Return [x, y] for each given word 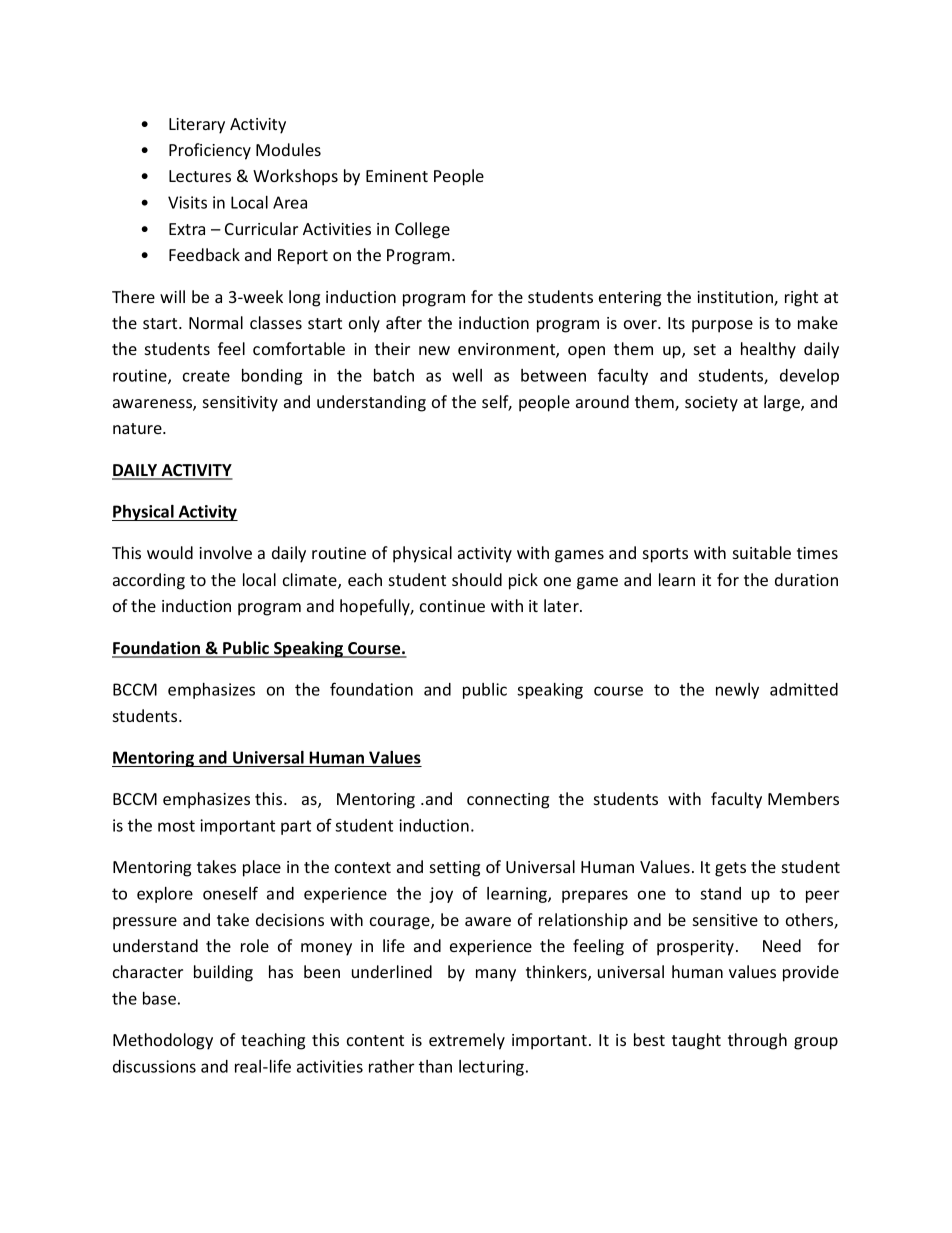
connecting [508, 801]
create [206, 376]
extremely [467, 1041]
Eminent [397, 176]
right [801, 298]
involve [225, 552]
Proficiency [210, 151]
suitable [762, 552]
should [477, 579]
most [176, 826]
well [467, 375]
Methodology [163, 1041]
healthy [768, 350]
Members [803, 798]
